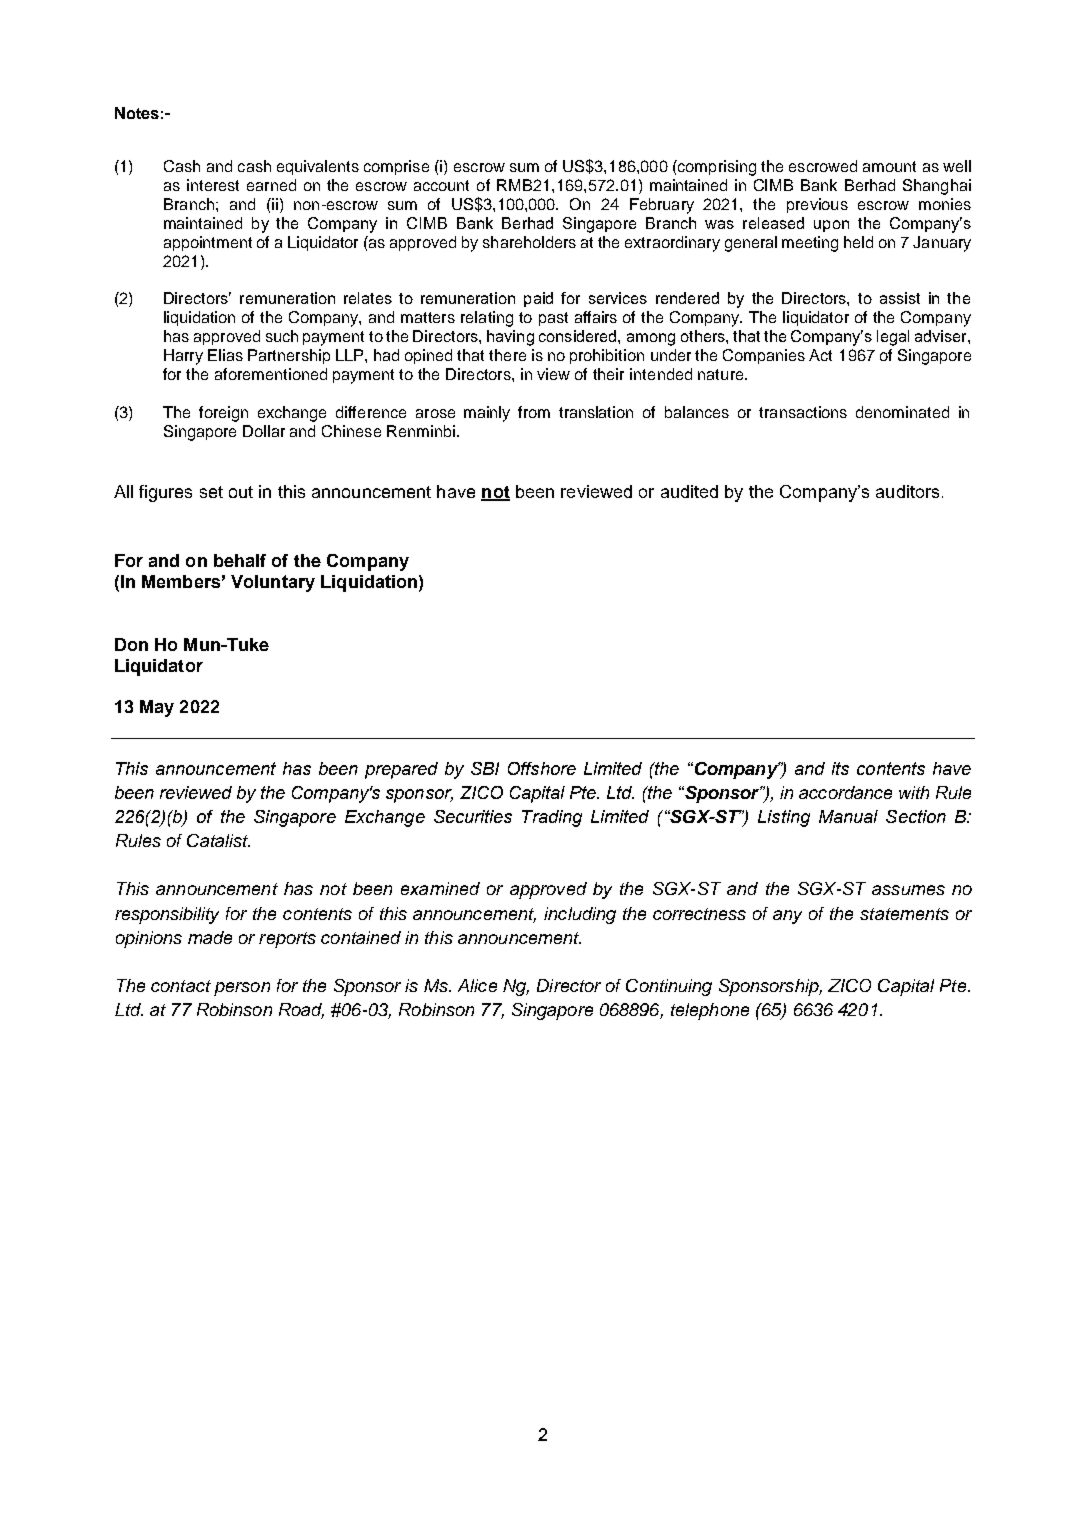  Describe the element at coordinates (441, 185) in the document. I see `account` at that location.
